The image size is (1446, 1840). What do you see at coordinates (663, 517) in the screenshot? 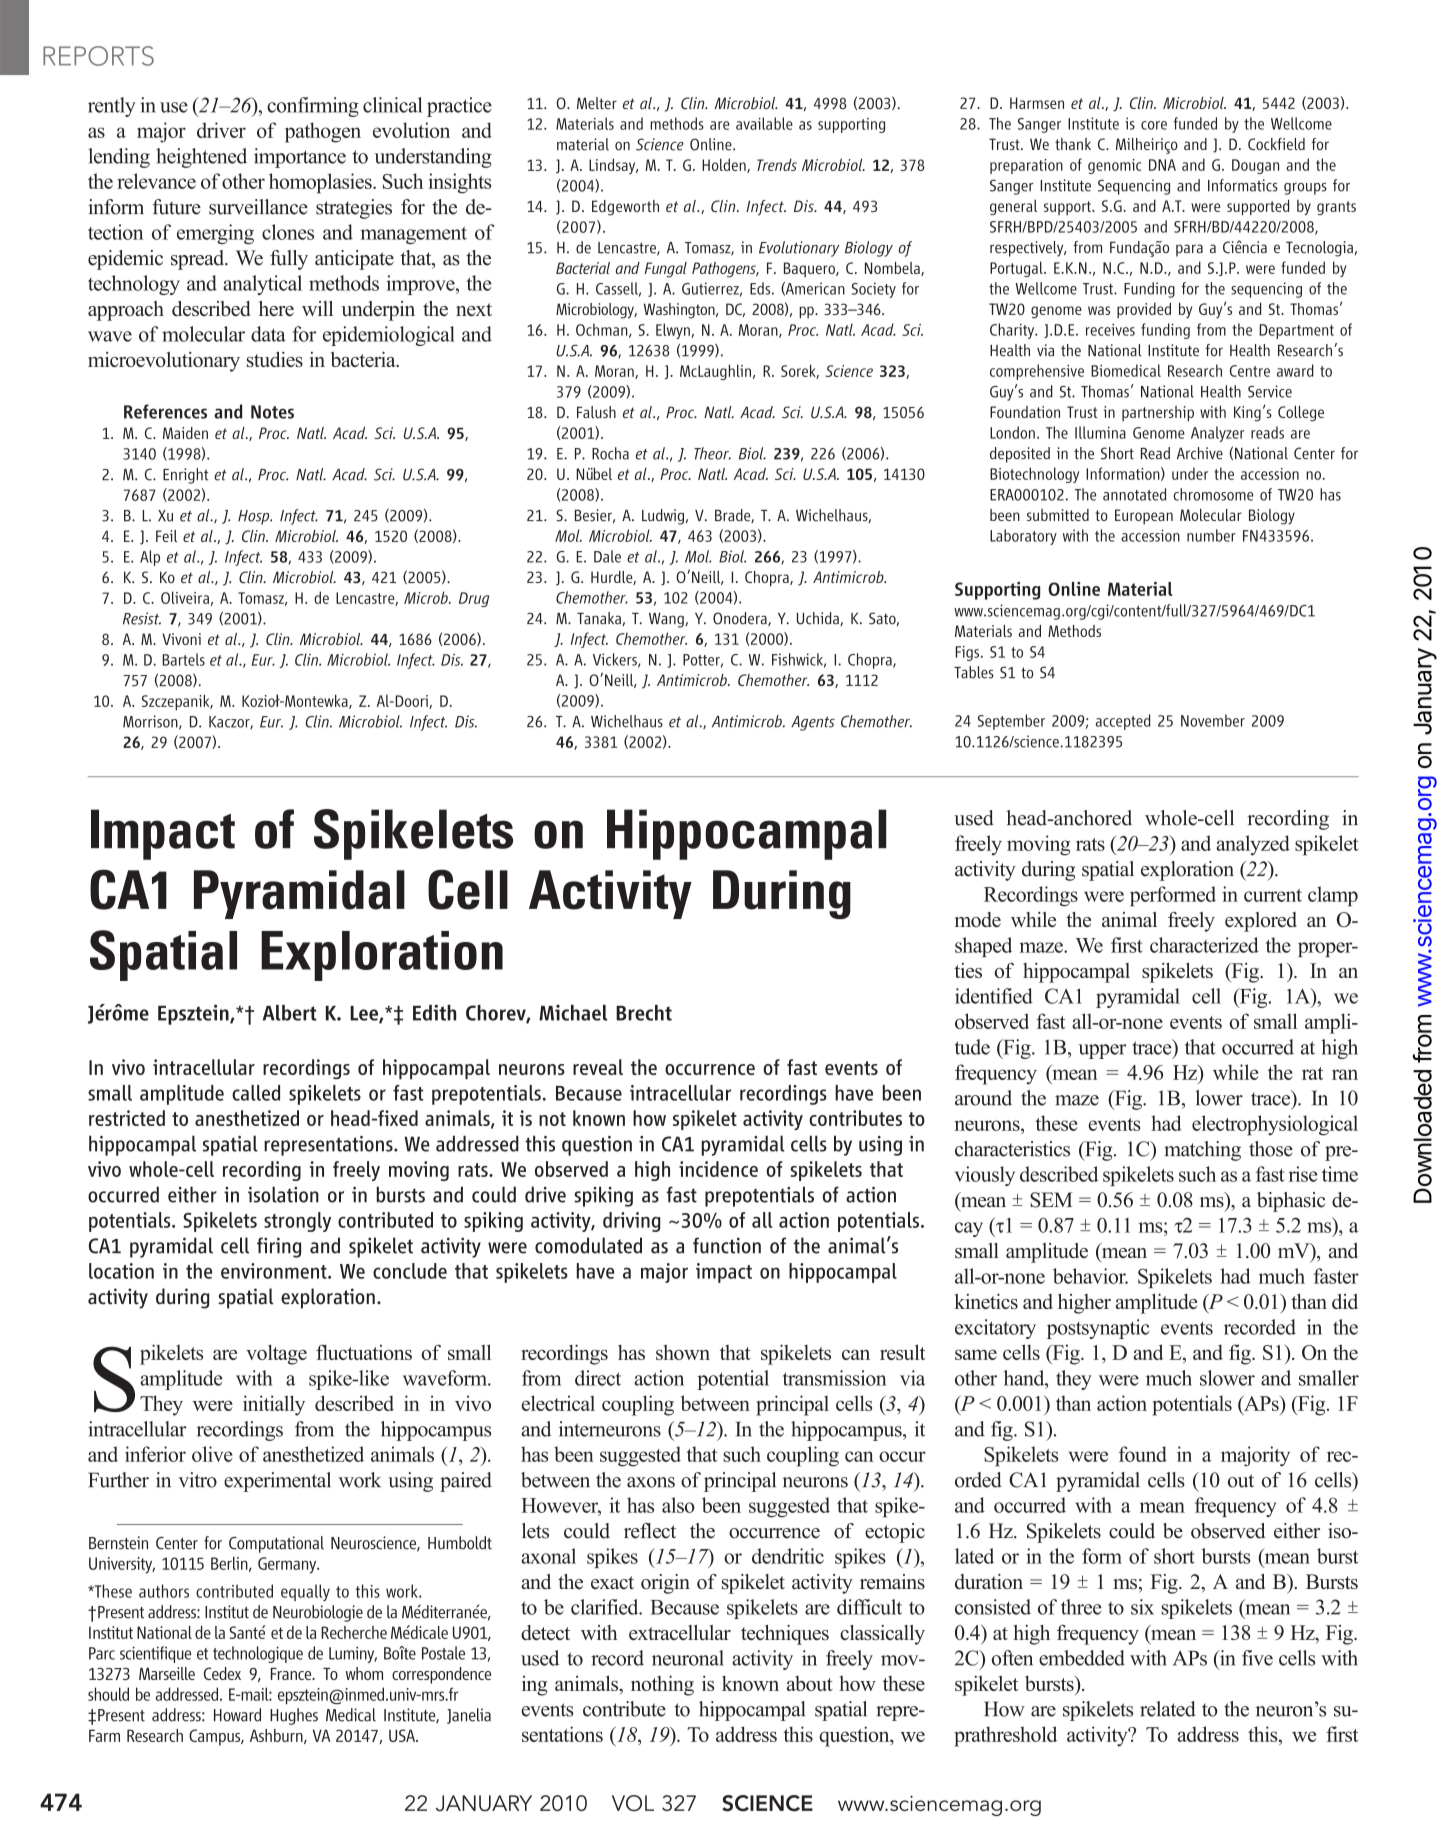
I see `Ludwig` at bounding box center [663, 517].
